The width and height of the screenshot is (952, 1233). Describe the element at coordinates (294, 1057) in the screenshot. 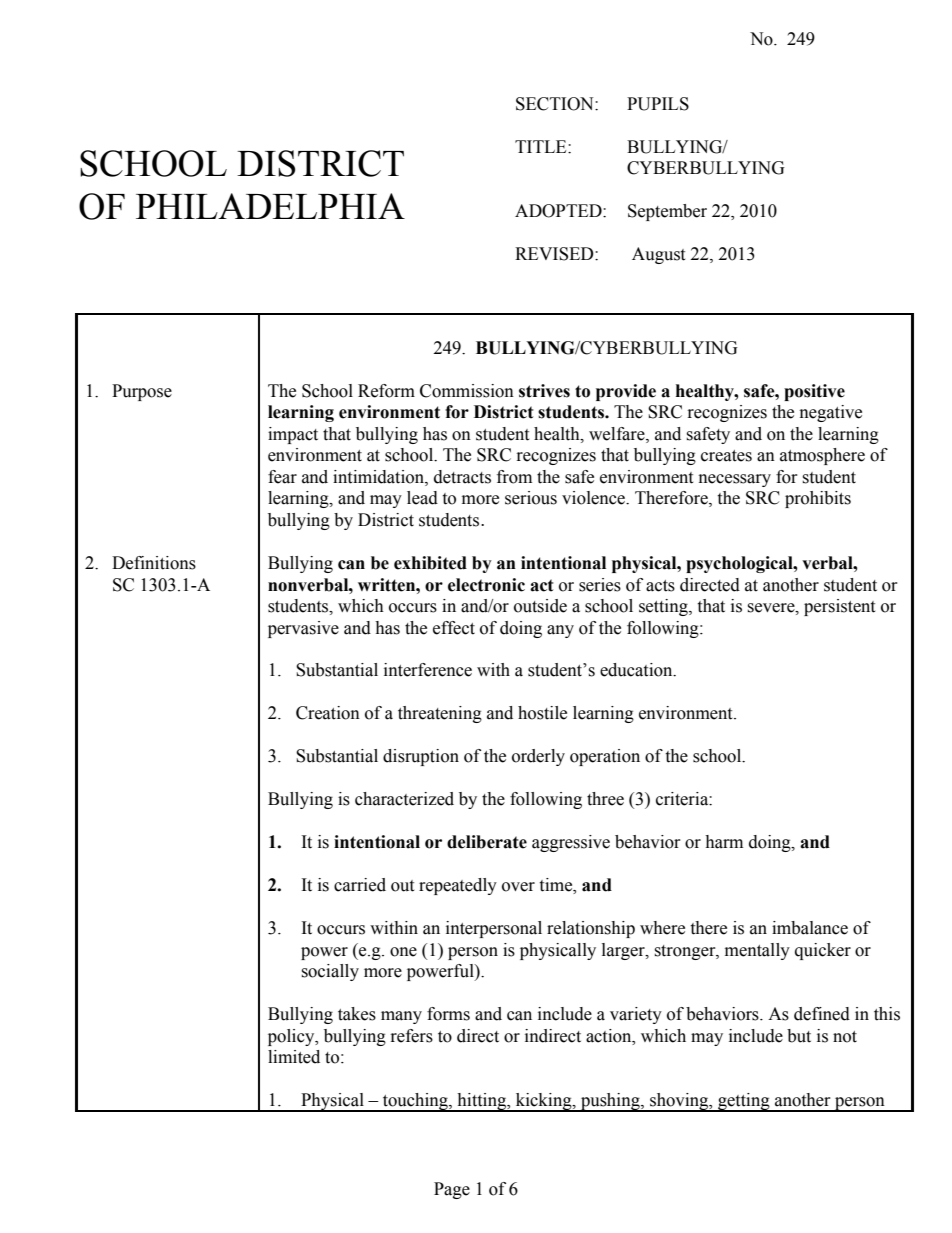

I see `limited` at that location.
